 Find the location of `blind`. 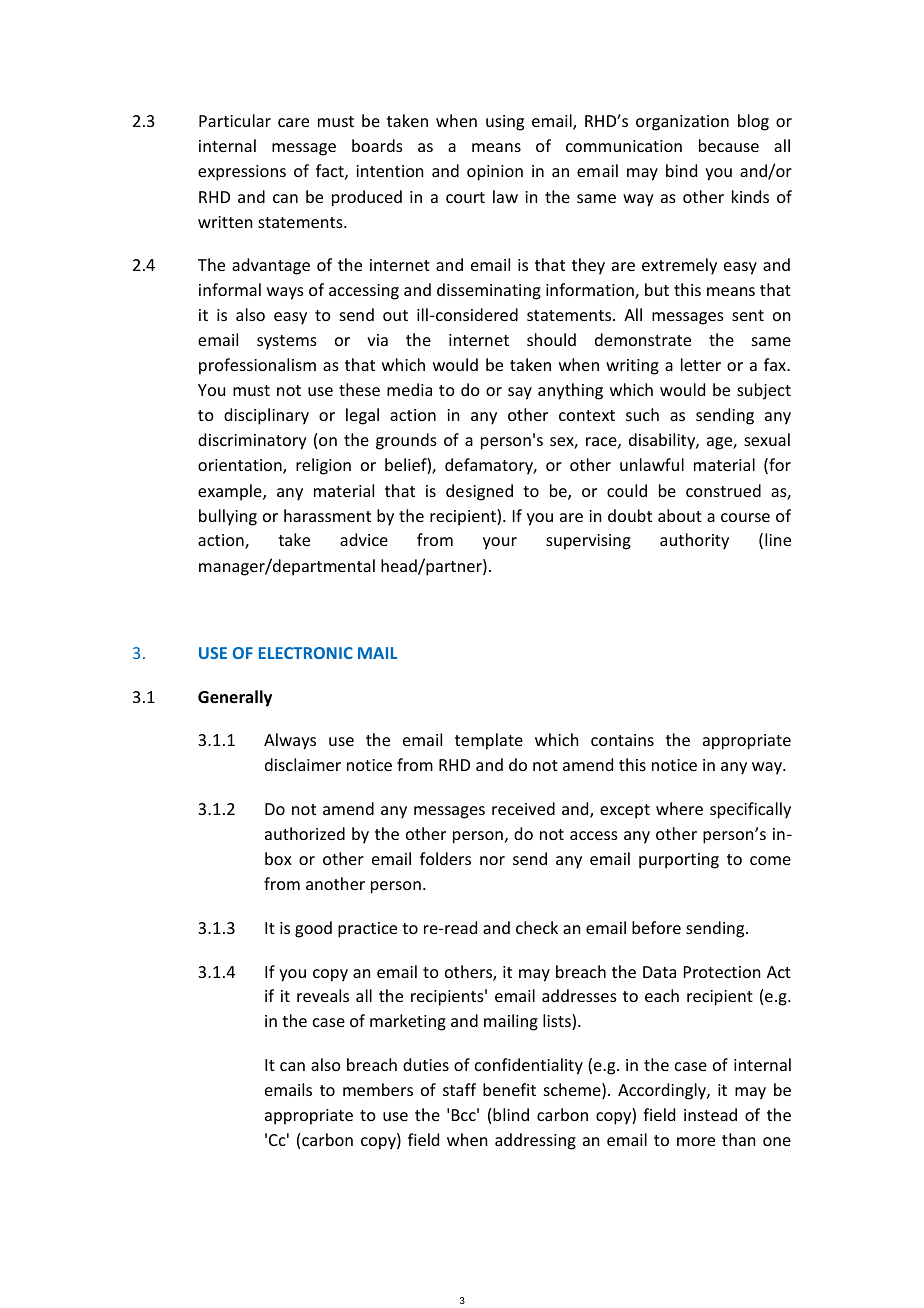

blind is located at coordinates (511, 1114).
